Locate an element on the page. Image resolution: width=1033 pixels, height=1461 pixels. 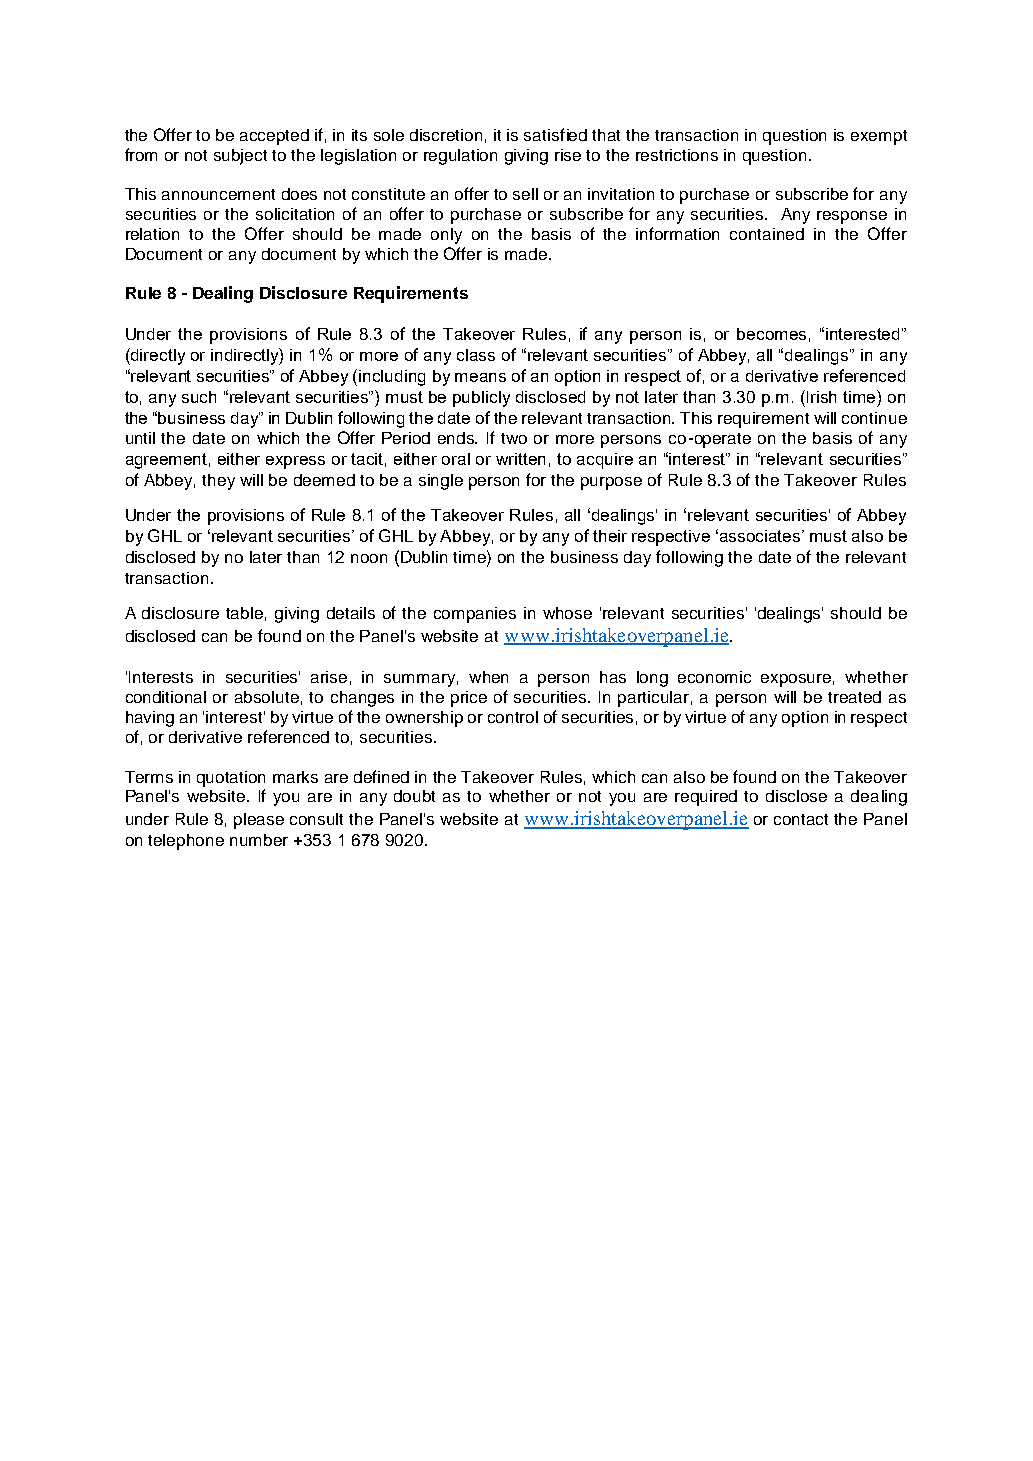
regulation is located at coordinates (460, 157).
